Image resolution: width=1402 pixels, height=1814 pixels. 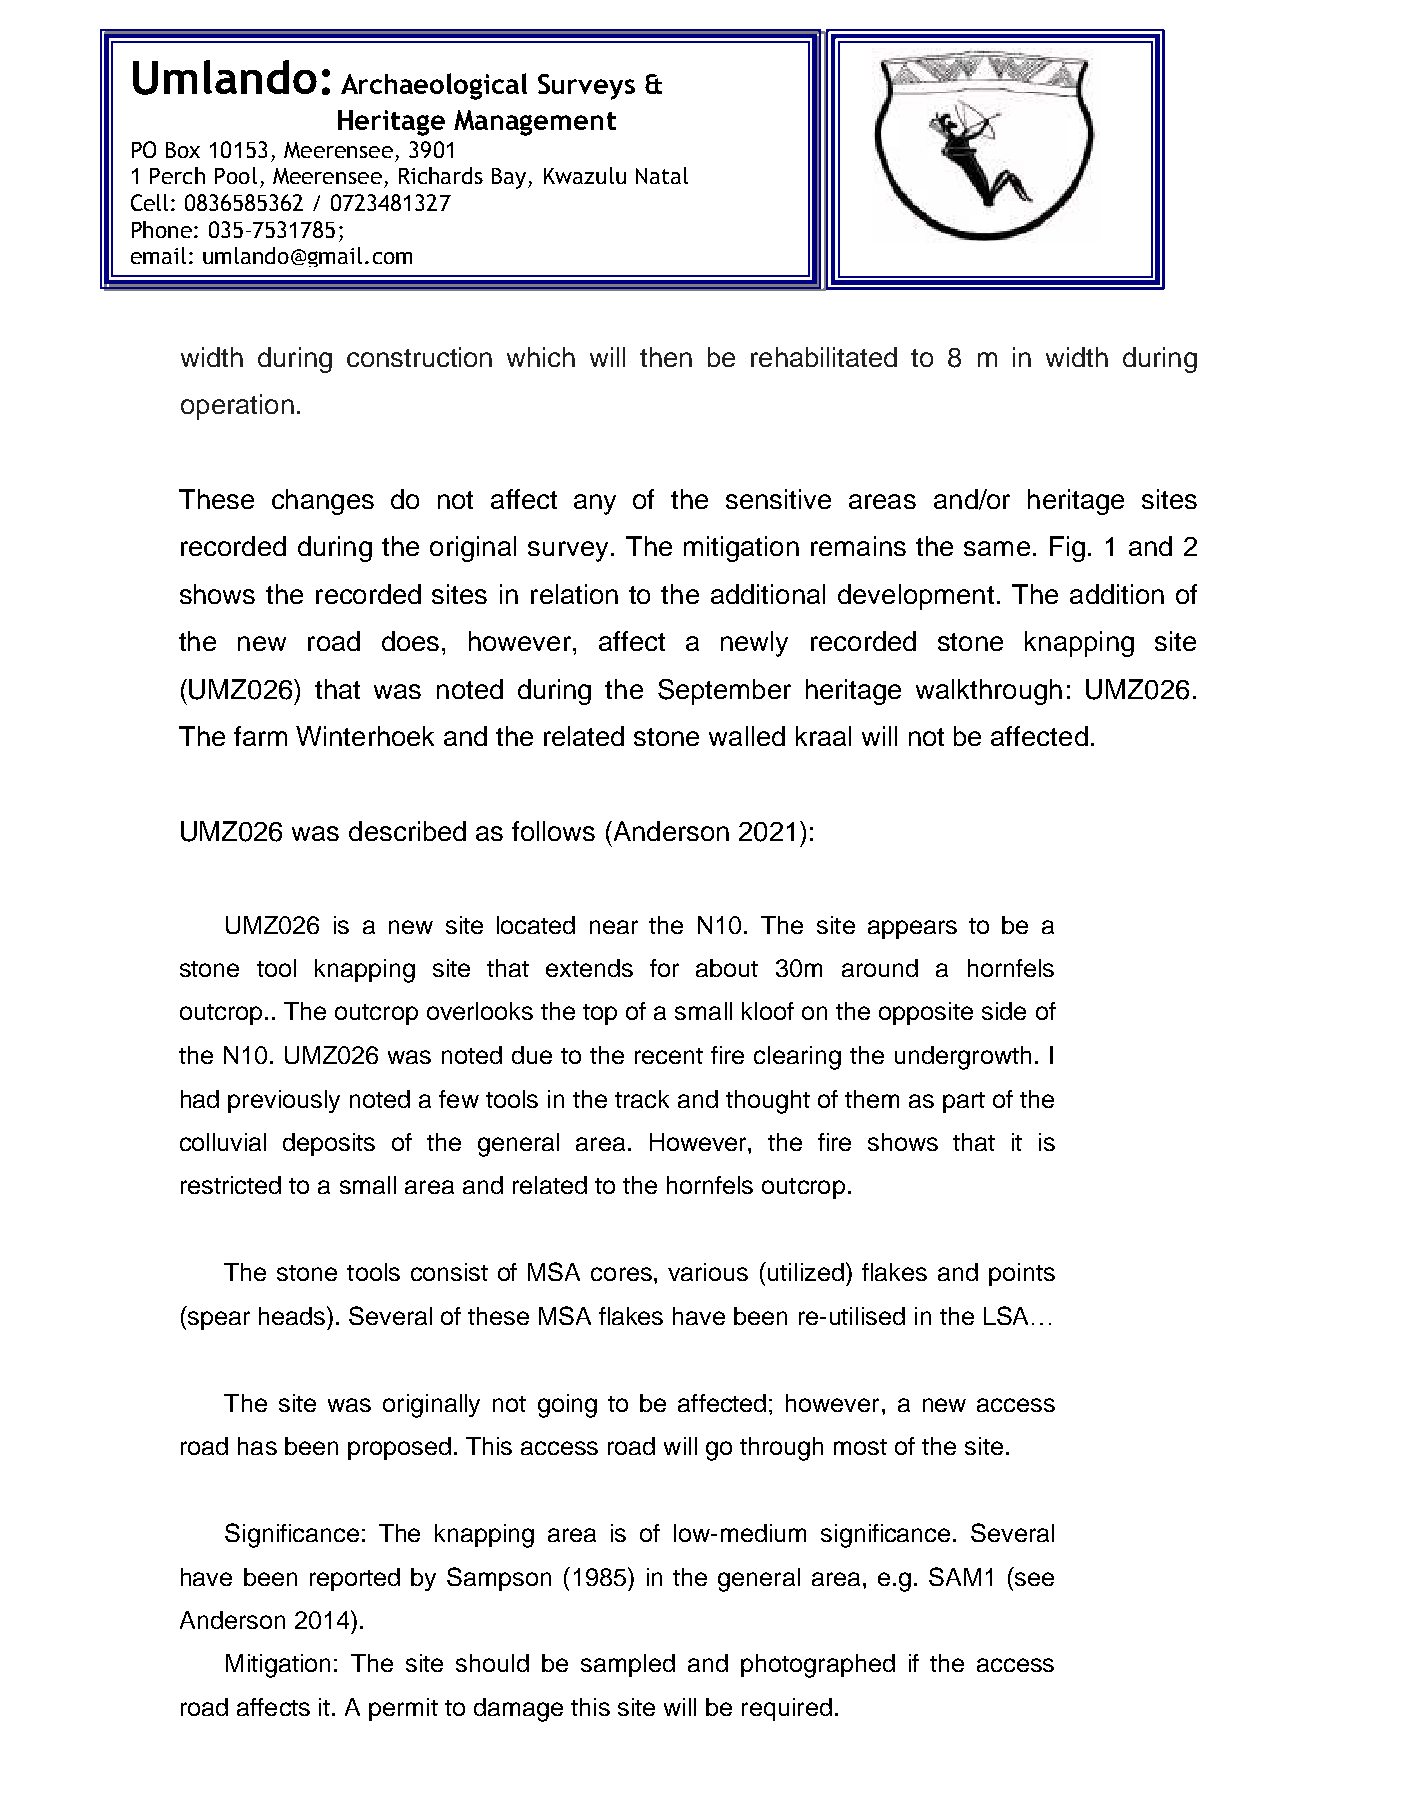 What do you see at coordinates (585, 175) in the image?
I see `Kwazulu` at bounding box center [585, 175].
